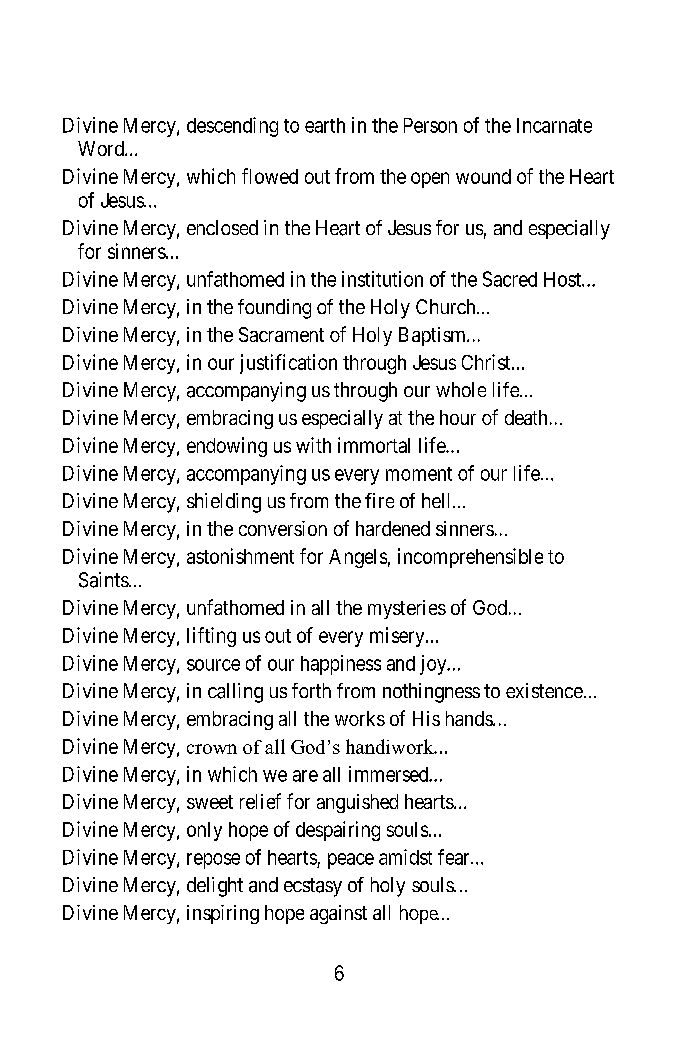 The height and width of the screenshot is (1047, 677). Describe the element at coordinates (215, 887) in the screenshot. I see `delight` at that location.
